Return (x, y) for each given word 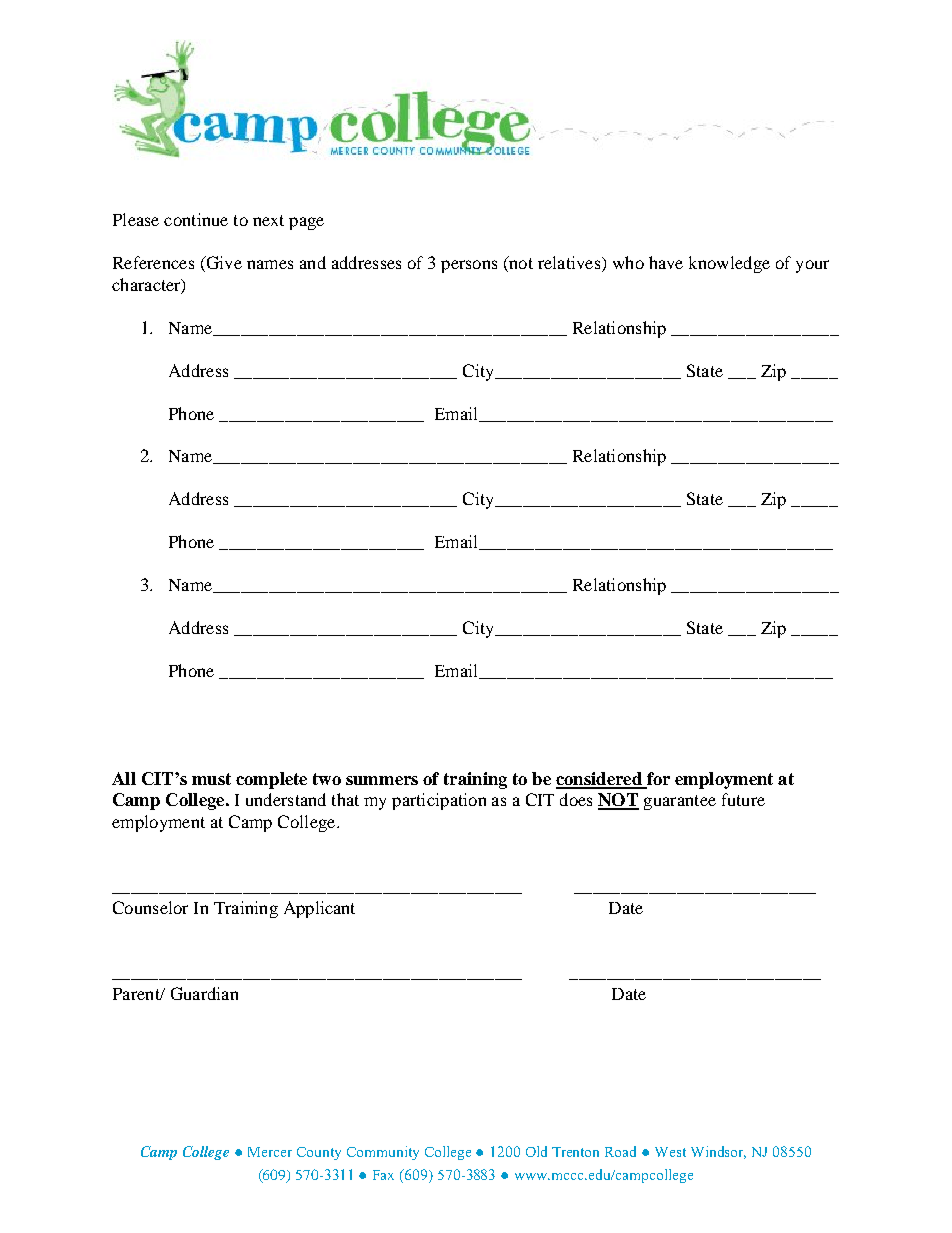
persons (469, 266)
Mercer (270, 1152)
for (657, 780)
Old (536, 1151)
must (211, 779)
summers (382, 780)
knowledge (729, 264)
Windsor (718, 1152)
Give (223, 264)
